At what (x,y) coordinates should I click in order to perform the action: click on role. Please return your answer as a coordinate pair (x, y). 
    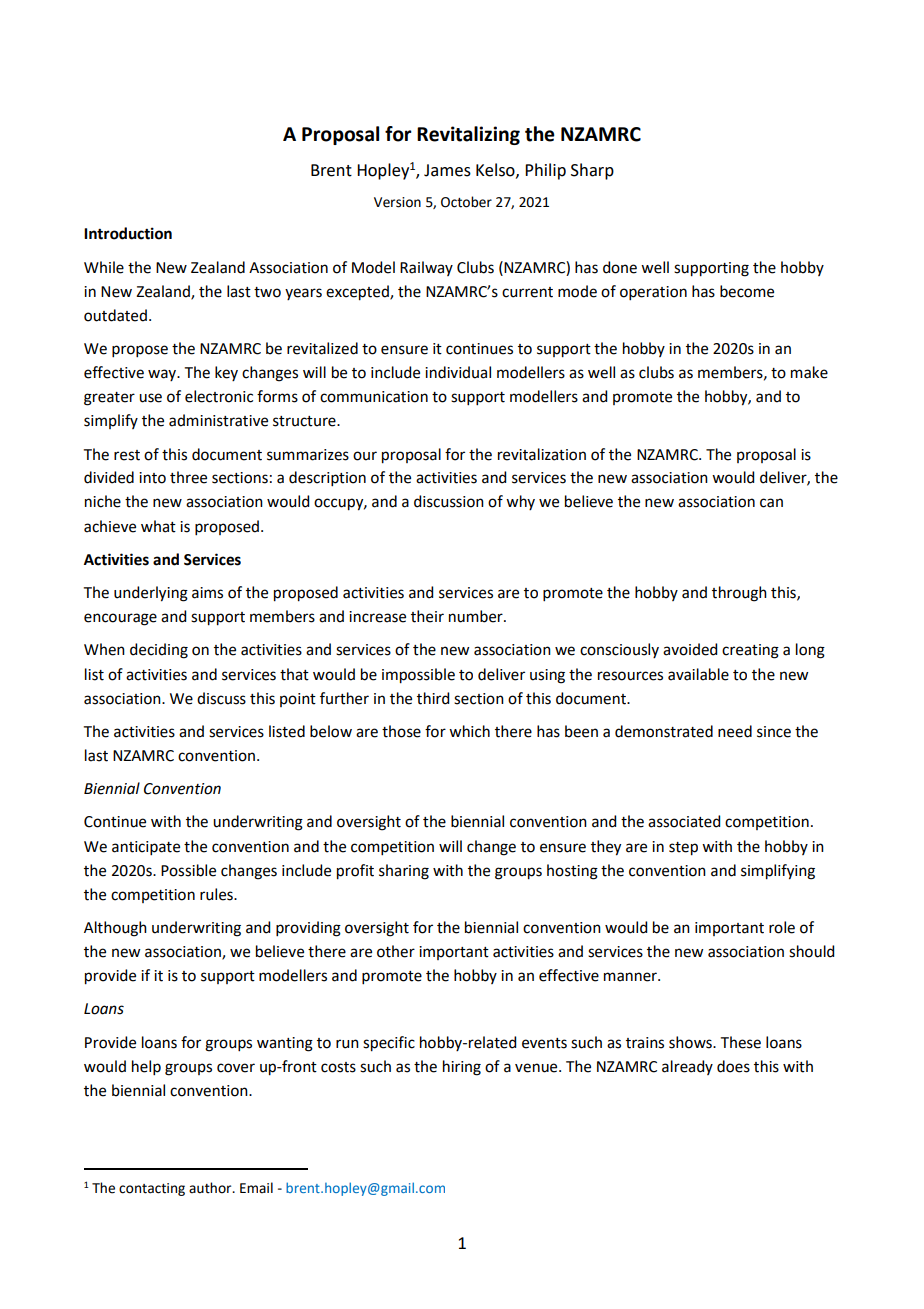
    Looking at the image, I should click on (782, 927).
